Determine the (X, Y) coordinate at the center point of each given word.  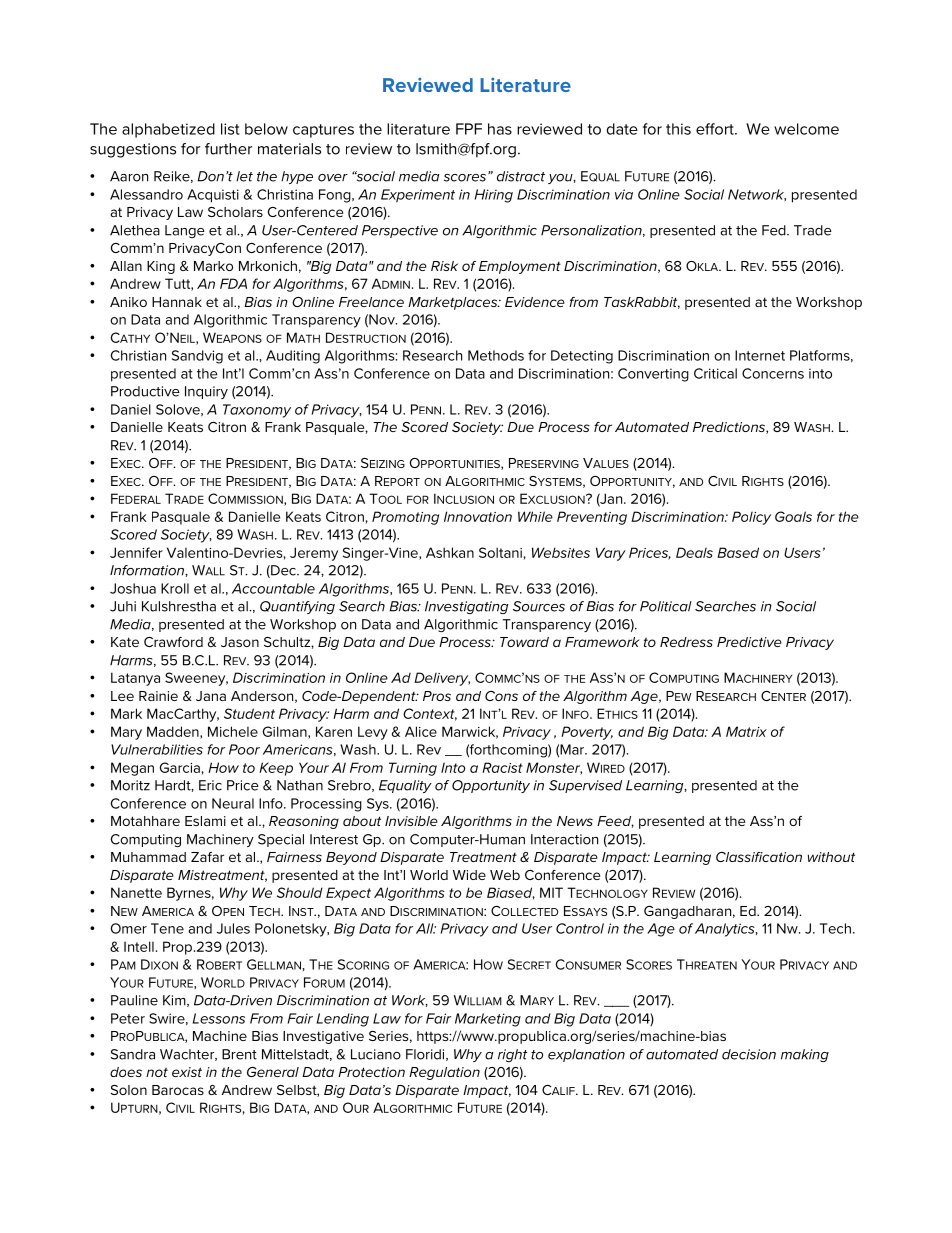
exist (187, 1072)
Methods (496, 355)
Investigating (466, 607)
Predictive (749, 642)
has (500, 129)
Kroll (175, 588)
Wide (469, 875)
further (228, 149)
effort (716, 129)
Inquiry (206, 392)
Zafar (207, 857)
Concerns (773, 373)
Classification (759, 857)
